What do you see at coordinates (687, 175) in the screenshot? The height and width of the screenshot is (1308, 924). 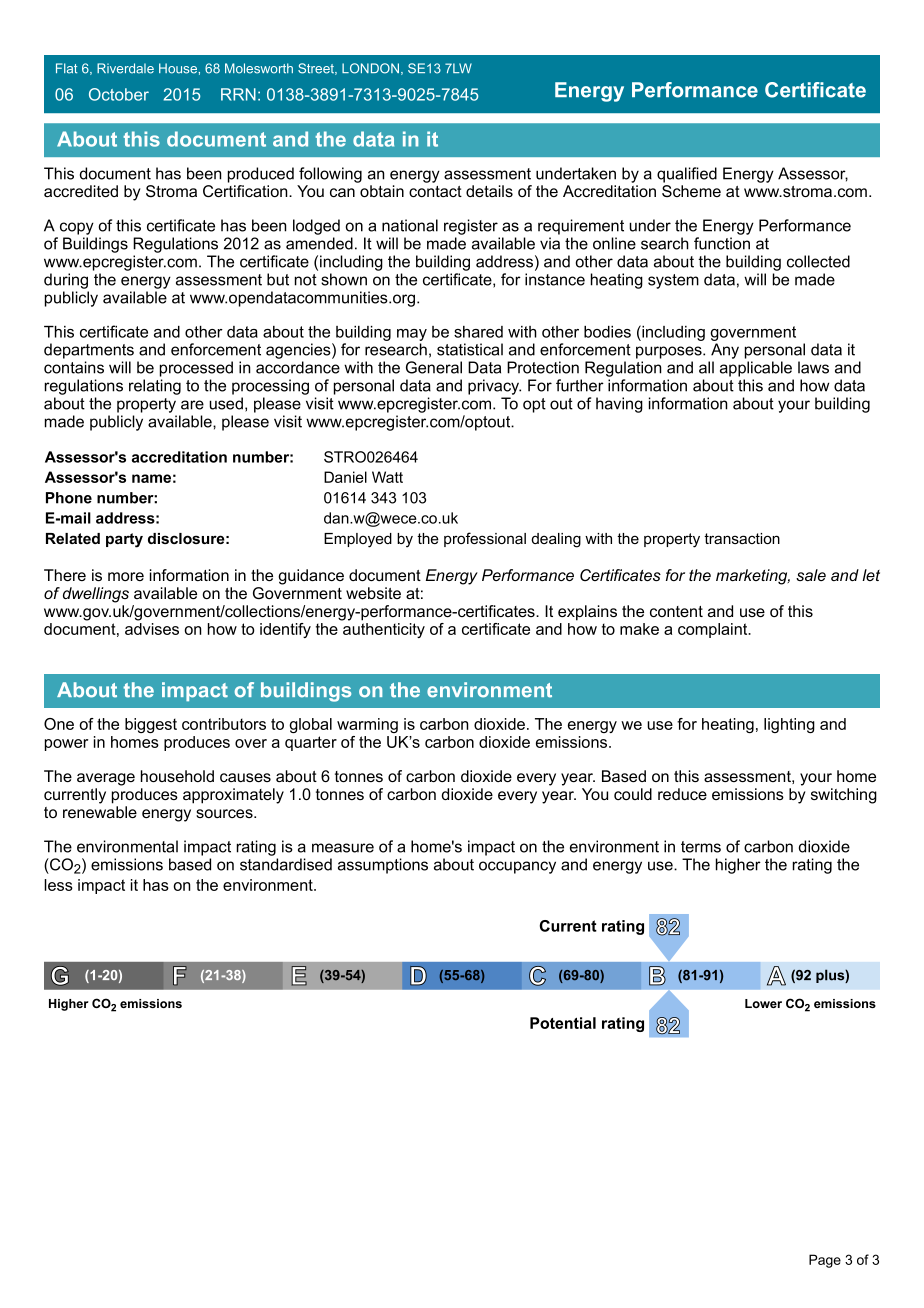 I see `qualified` at bounding box center [687, 175].
